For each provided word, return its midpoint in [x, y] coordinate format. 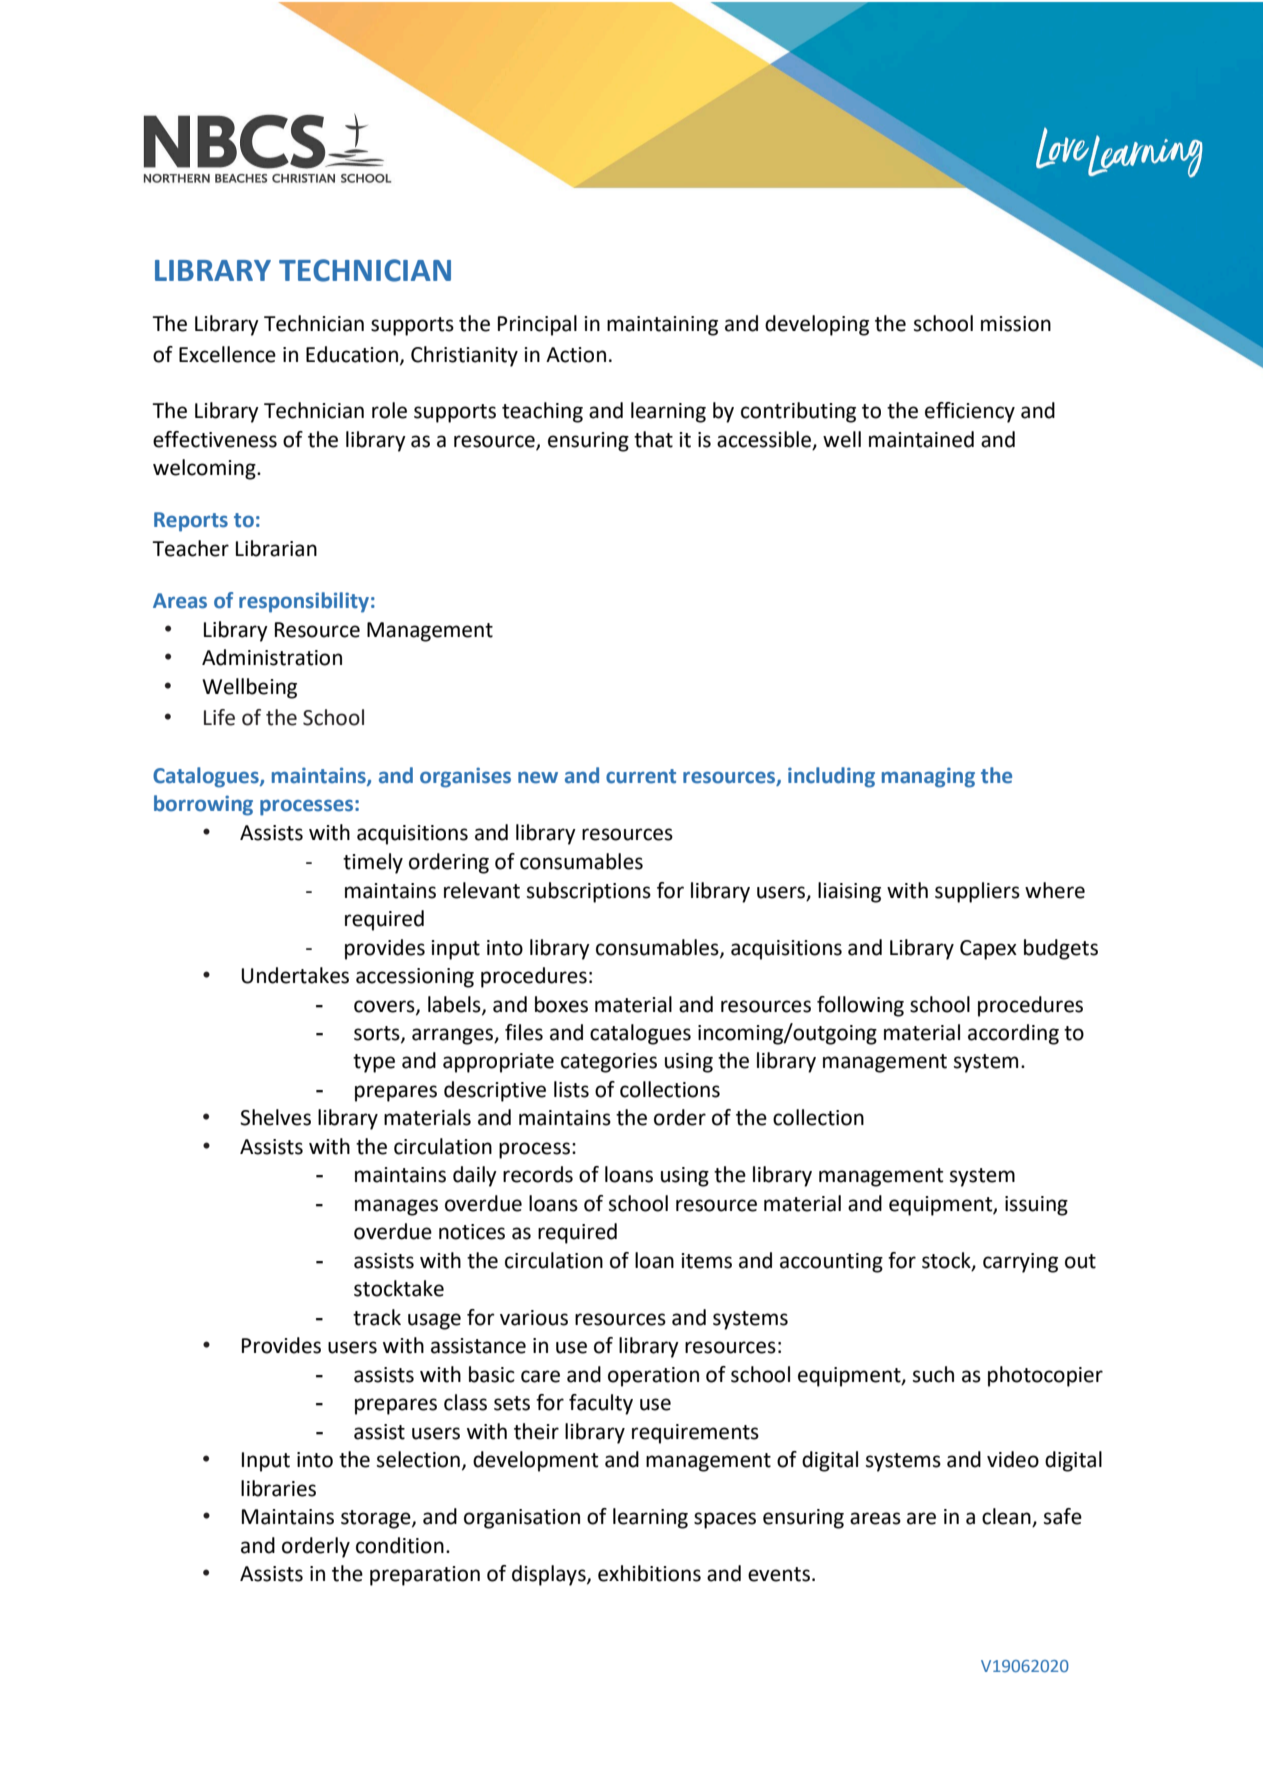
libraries [278, 1488]
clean [1007, 1517]
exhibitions [649, 1573]
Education [353, 355]
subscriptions [589, 892]
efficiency [970, 412]
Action [576, 355]
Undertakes [295, 975]
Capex [988, 950]
